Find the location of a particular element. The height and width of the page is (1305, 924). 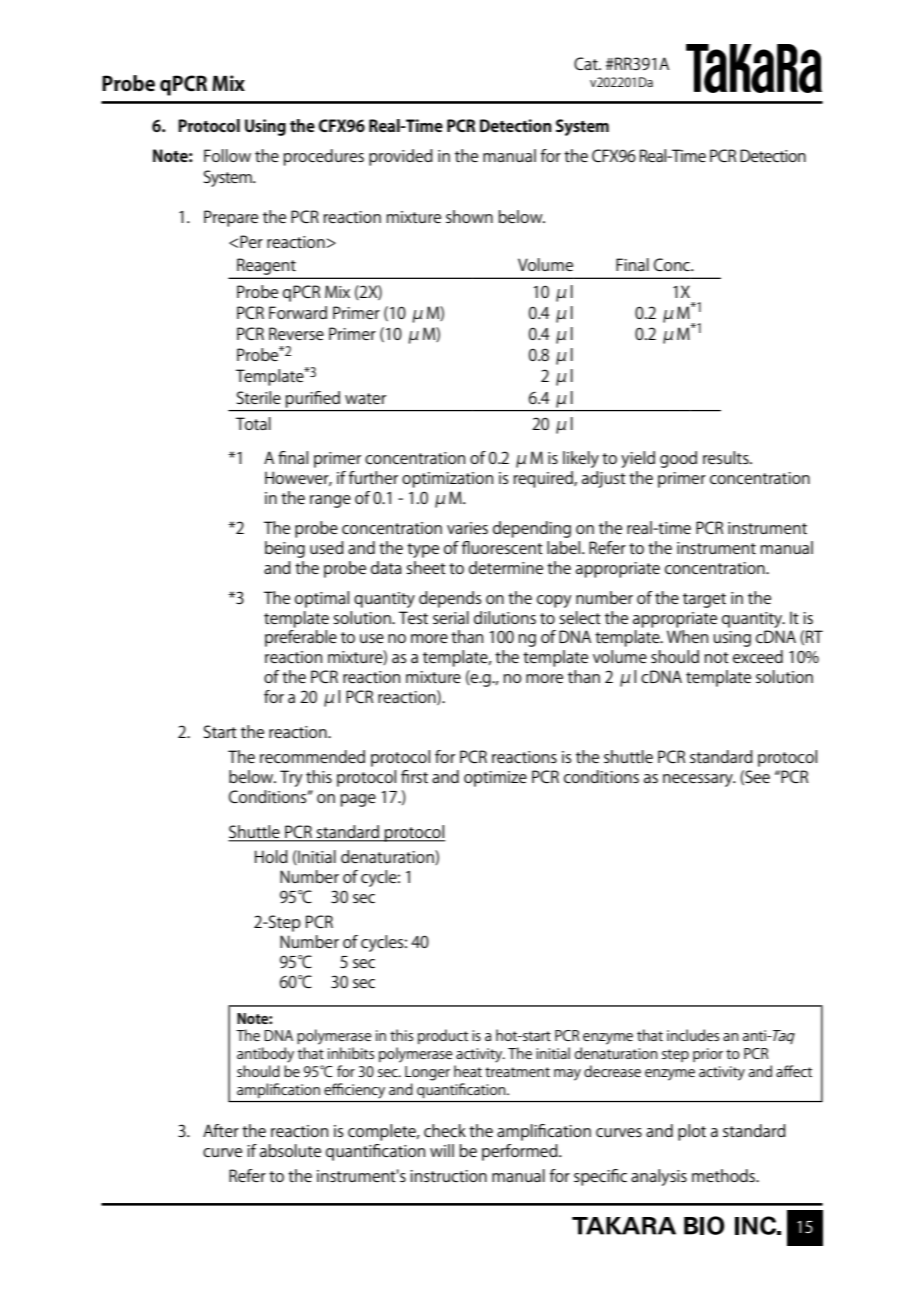

exceed is located at coordinates (758, 656).
